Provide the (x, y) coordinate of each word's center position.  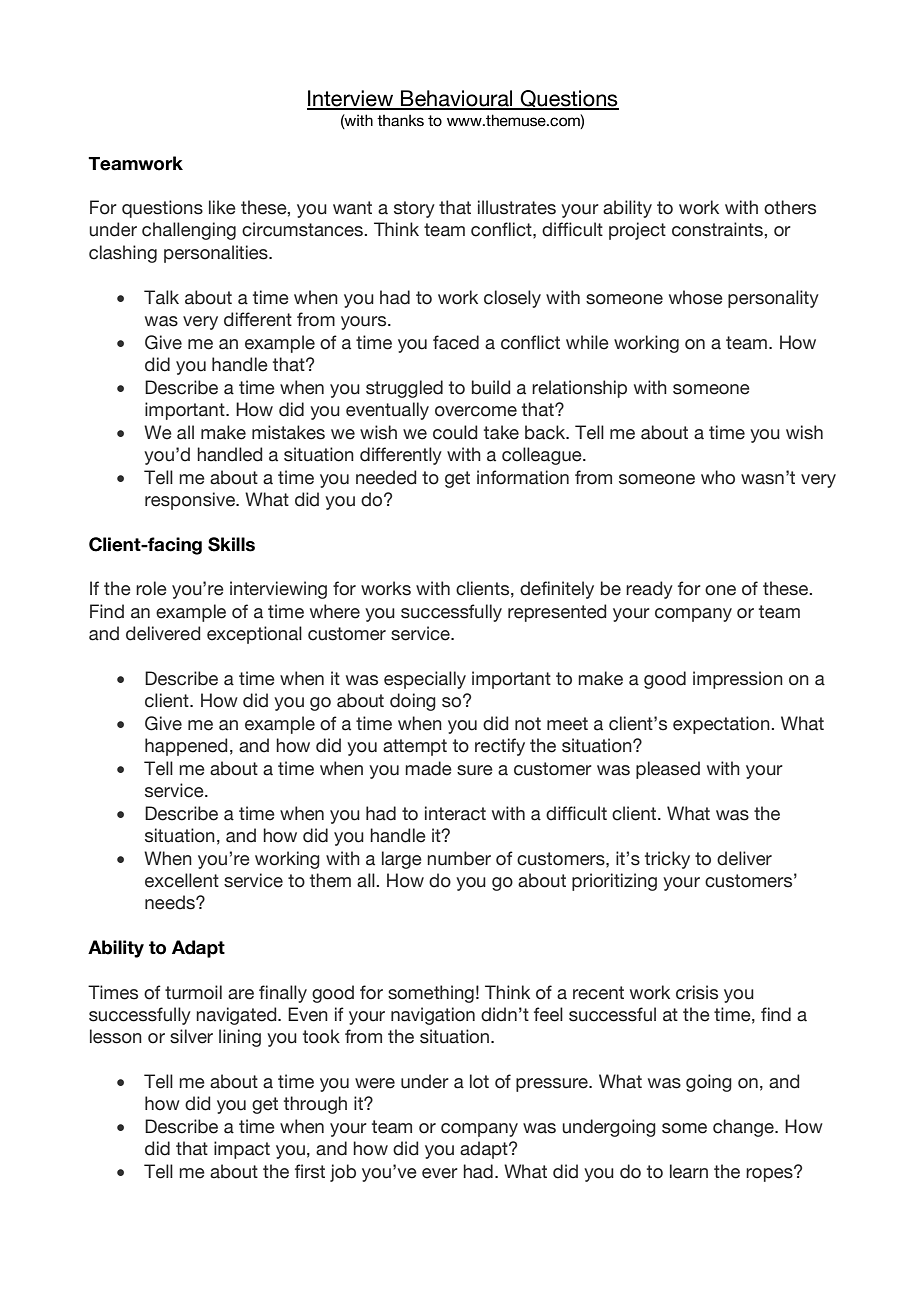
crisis (697, 992)
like (222, 207)
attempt (415, 747)
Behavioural (457, 99)
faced (456, 342)
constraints (717, 229)
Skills (231, 544)
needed (386, 477)
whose (696, 297)
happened (186, 747)
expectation (721, 725)
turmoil (193, 992)
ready (649, 590)
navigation (433, 1016)
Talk (161, 297)
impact (242, 1150)
